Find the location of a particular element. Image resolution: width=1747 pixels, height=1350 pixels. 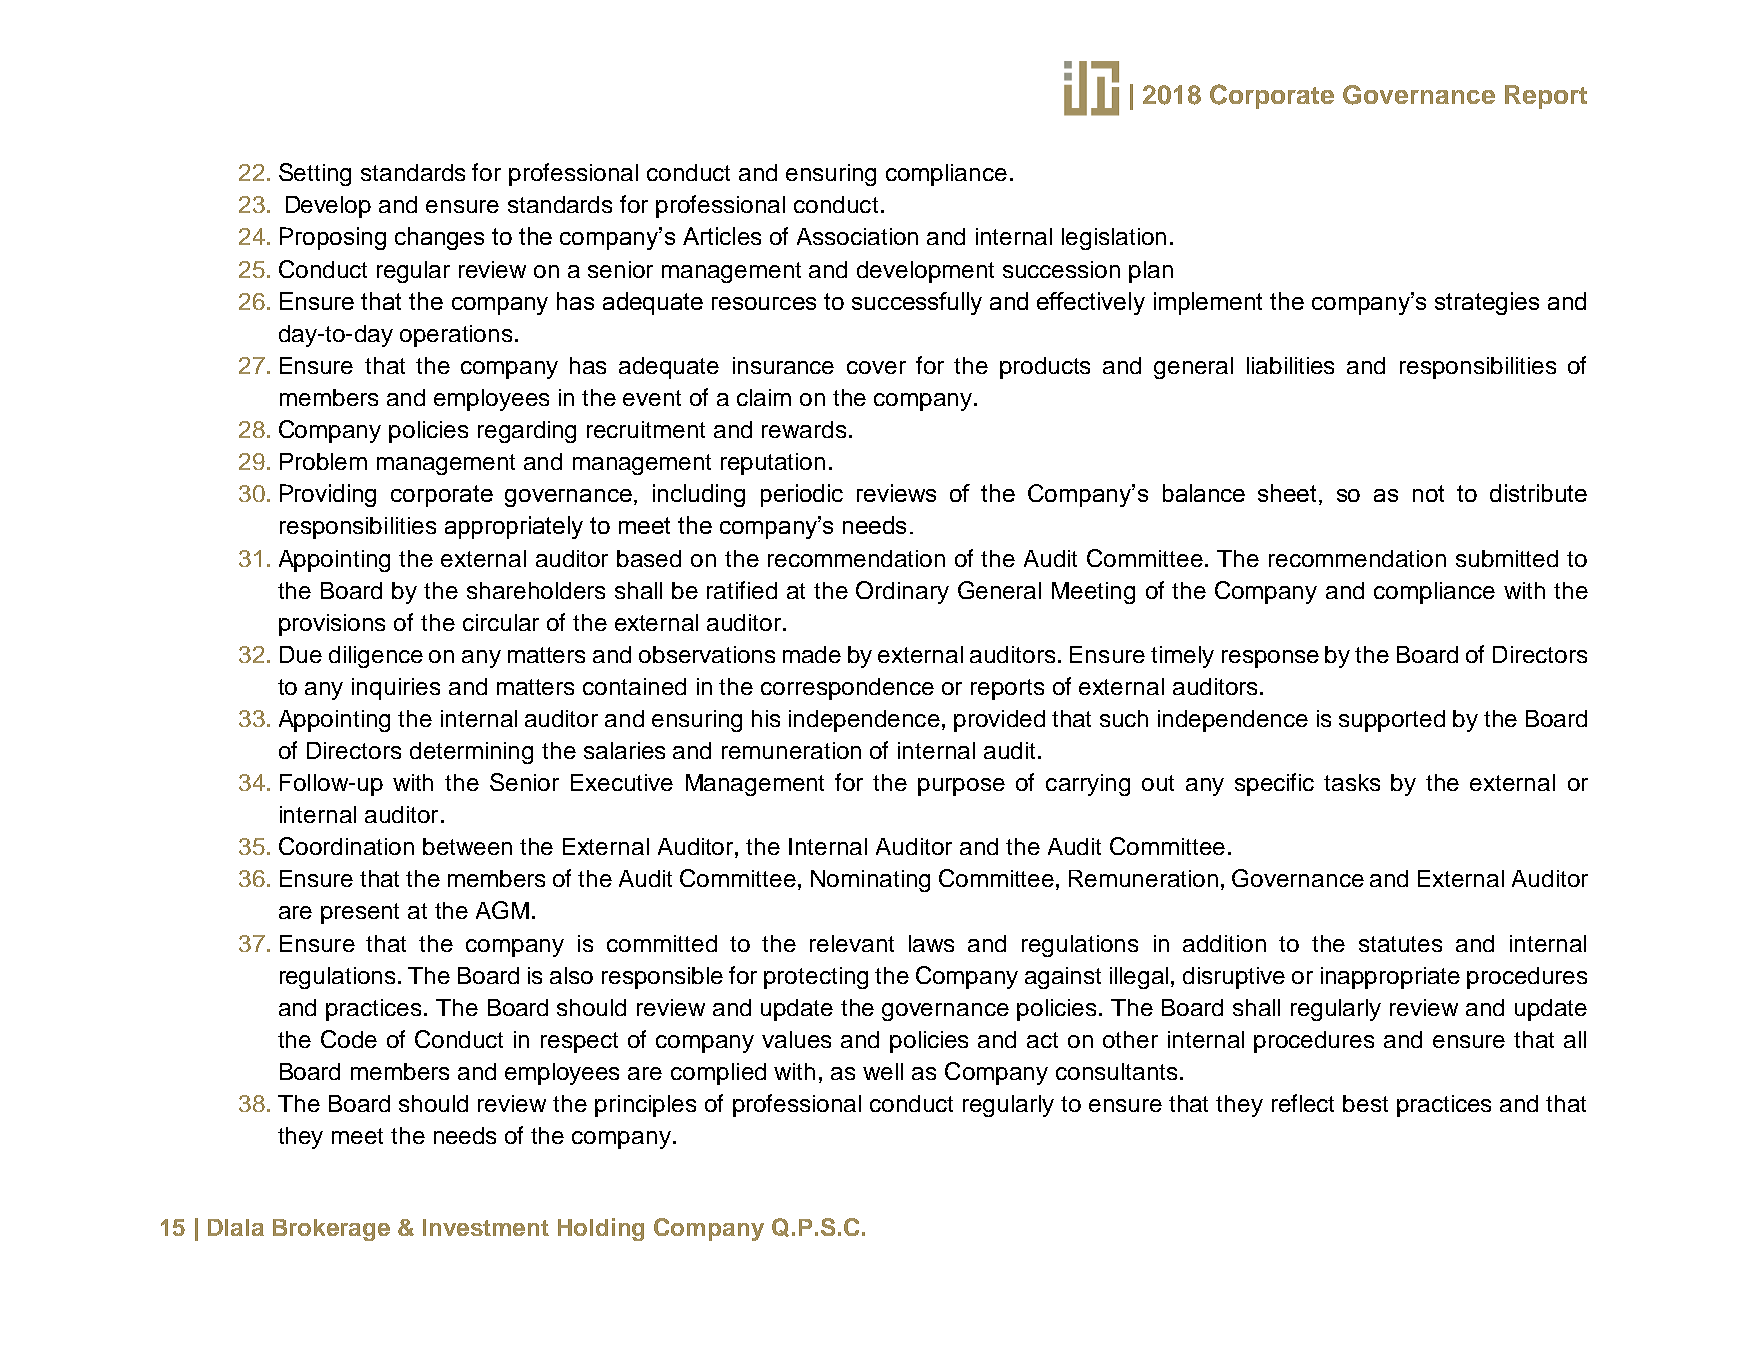

inquiries is located at coordinates (396, 689).
